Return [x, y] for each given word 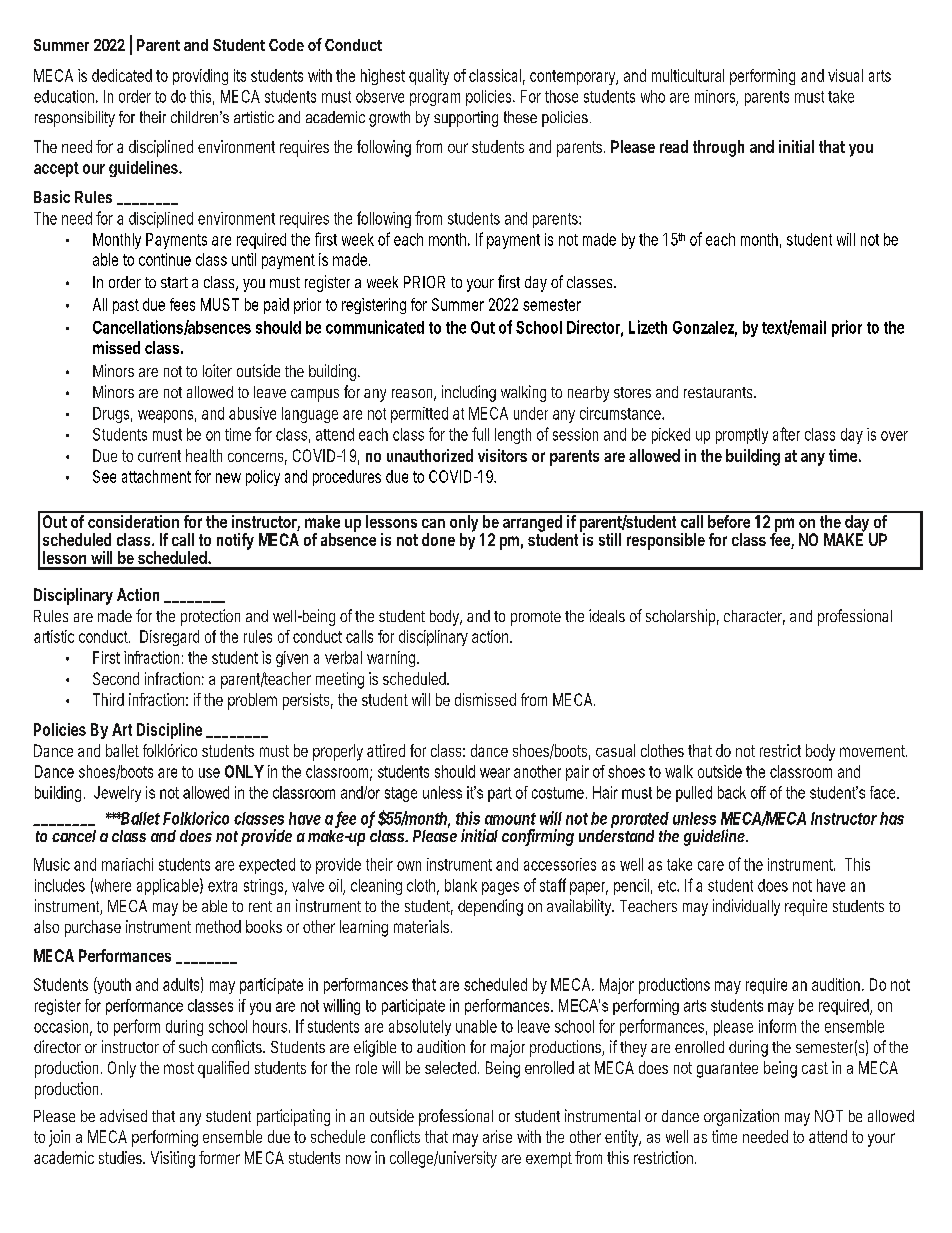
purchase [93, 928]
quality [429, 77]
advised [123, 1115]
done [438, 539]
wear [495, 773]
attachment [156, 476]
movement [873, 751]
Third [108, 699]
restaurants [718, 392]
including [469, 393]
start [174, 282]
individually [746, 907]
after [786, 434]
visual [845, 75]
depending [490, 907]
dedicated [122, 75]
